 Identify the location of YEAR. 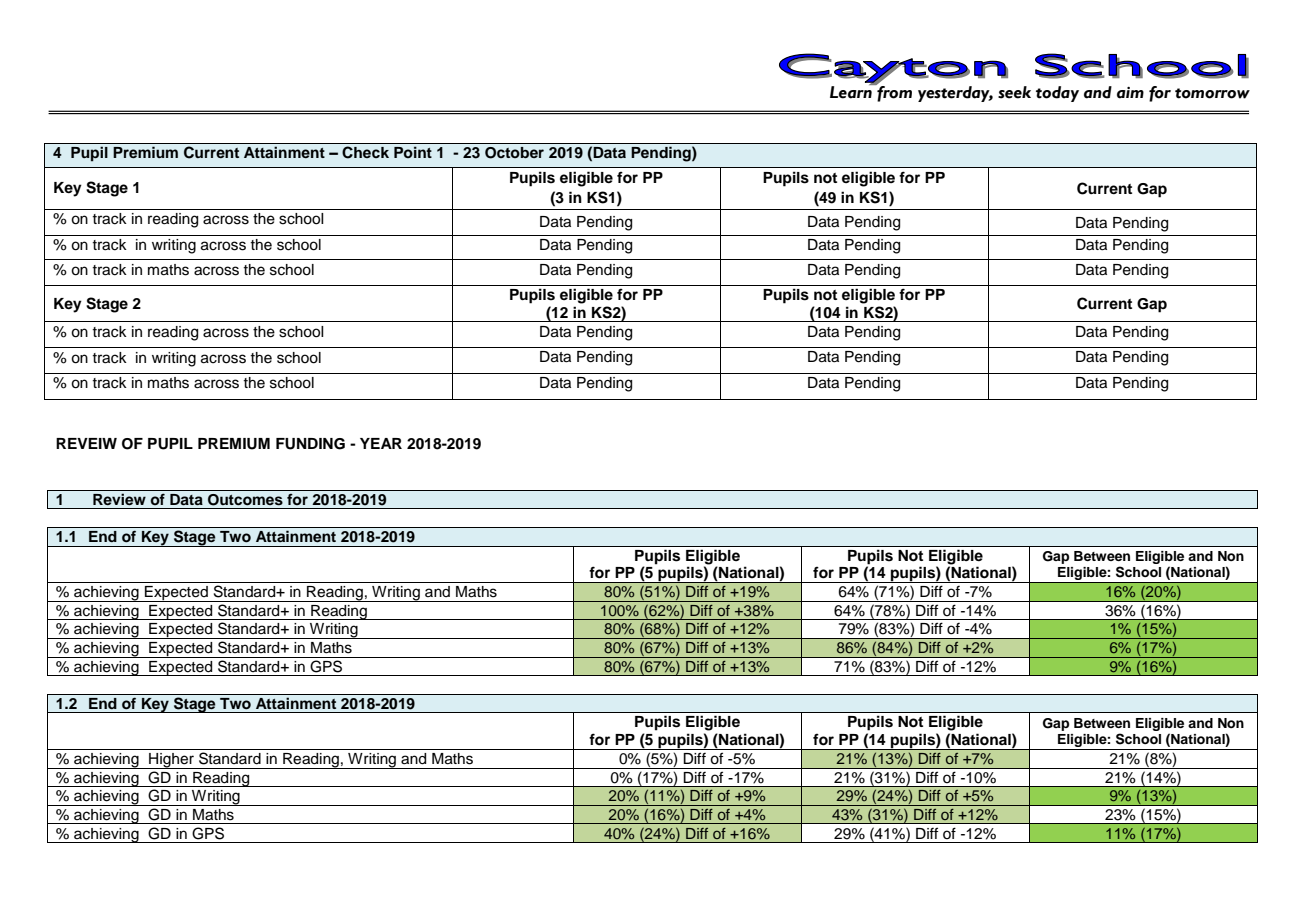
(381, 443).
